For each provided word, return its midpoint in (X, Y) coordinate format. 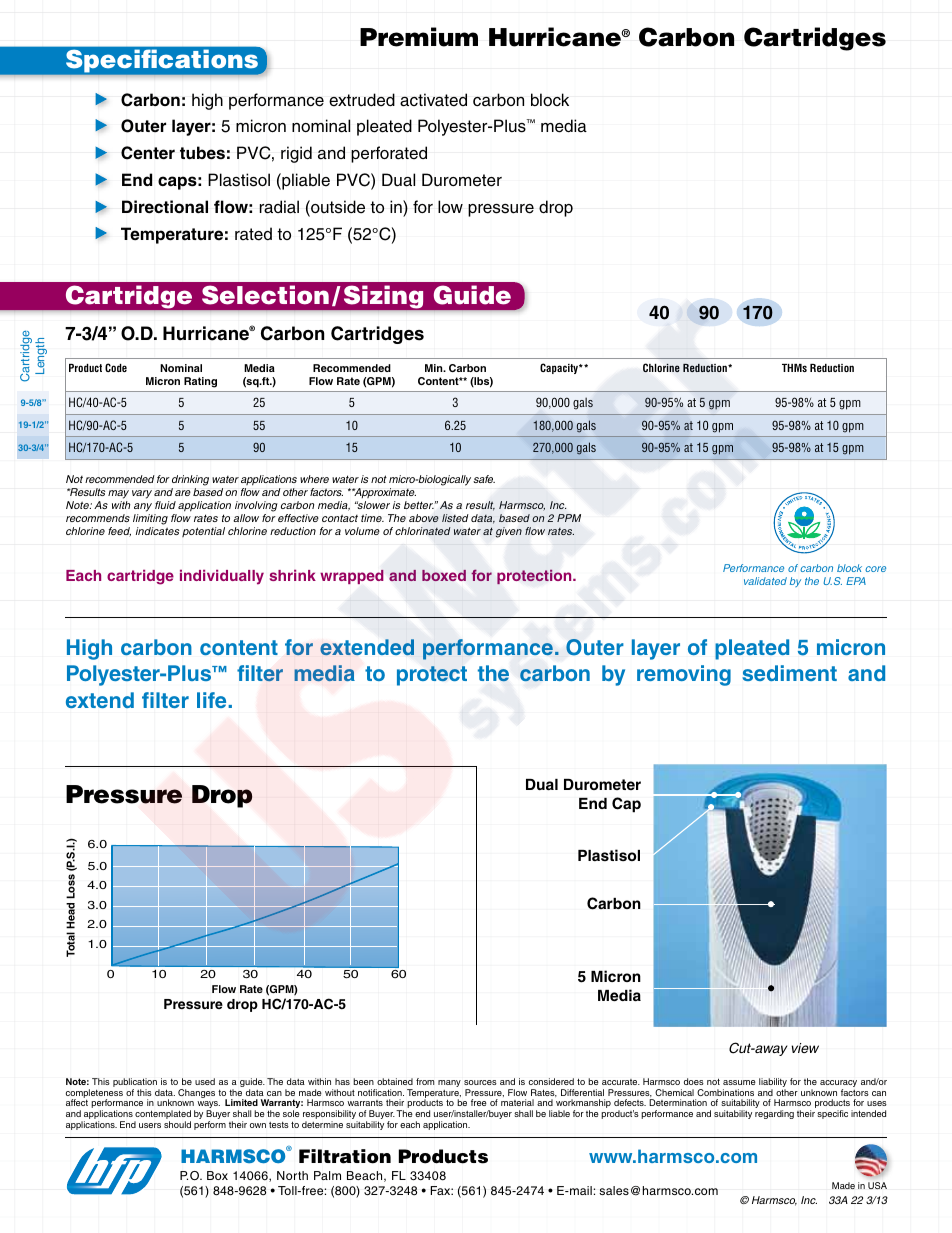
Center (148, 153)
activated (433, 100)
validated (765, 581)
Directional (165, 207)
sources (480, 1082)
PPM (569, 518)
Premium (419, 37)
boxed (444, 575)
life (213, 700)
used (205, 1081)
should (177, 1124)
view (805, 1048)
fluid (165, 505)
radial (279, 207)
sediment (789, 673)
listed (455, 518)
